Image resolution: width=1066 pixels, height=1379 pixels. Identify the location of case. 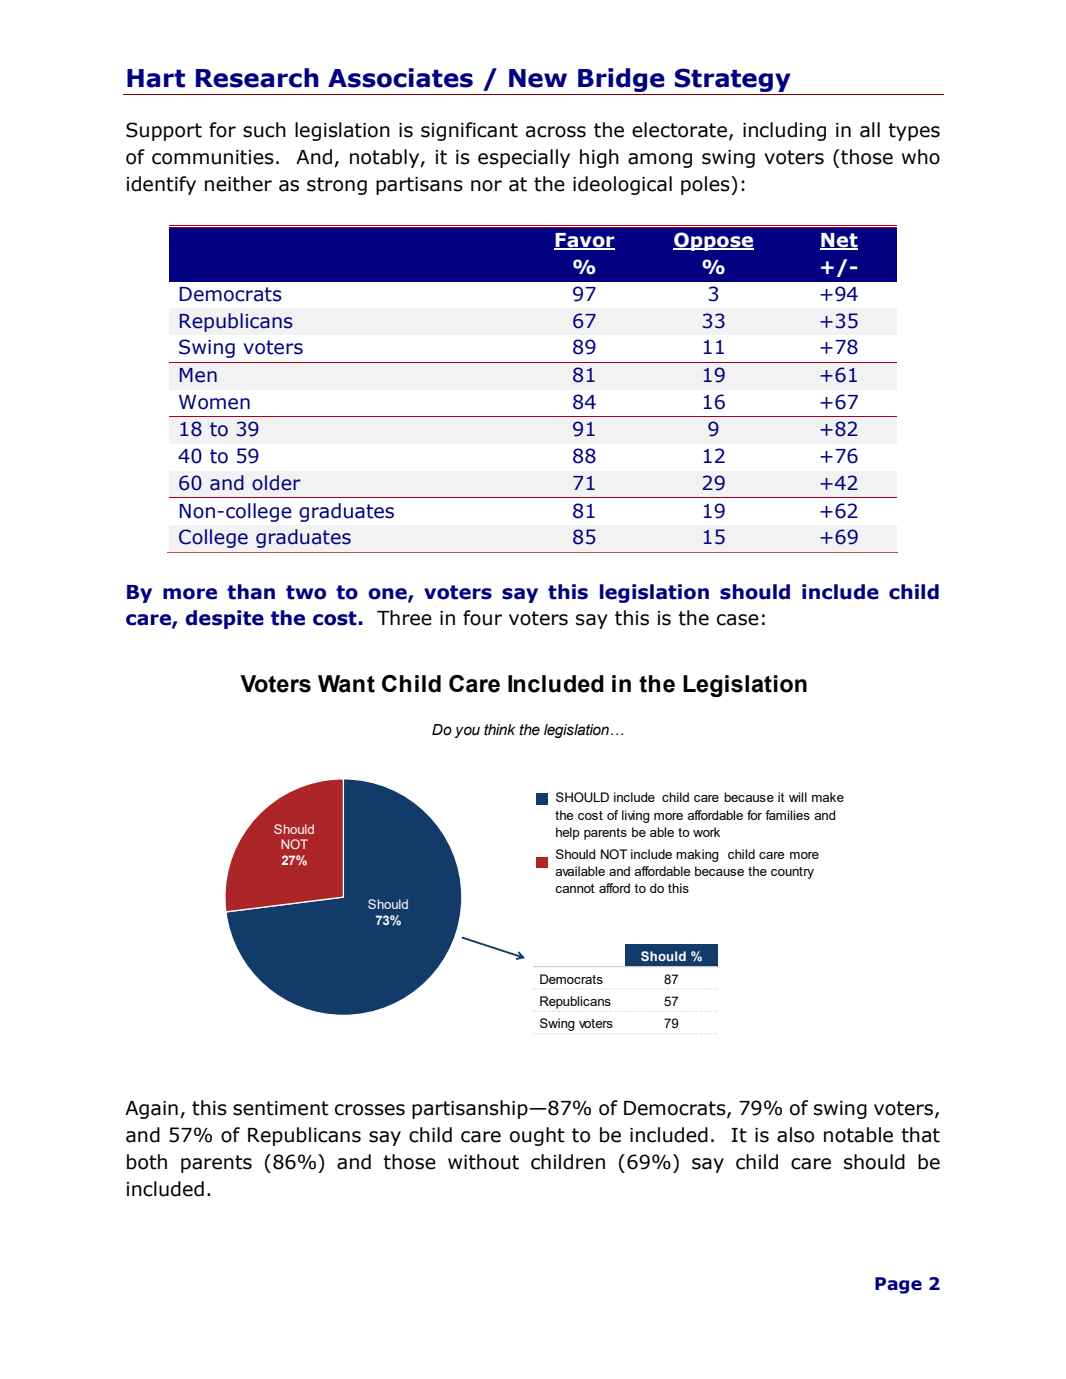
(738, 620).
